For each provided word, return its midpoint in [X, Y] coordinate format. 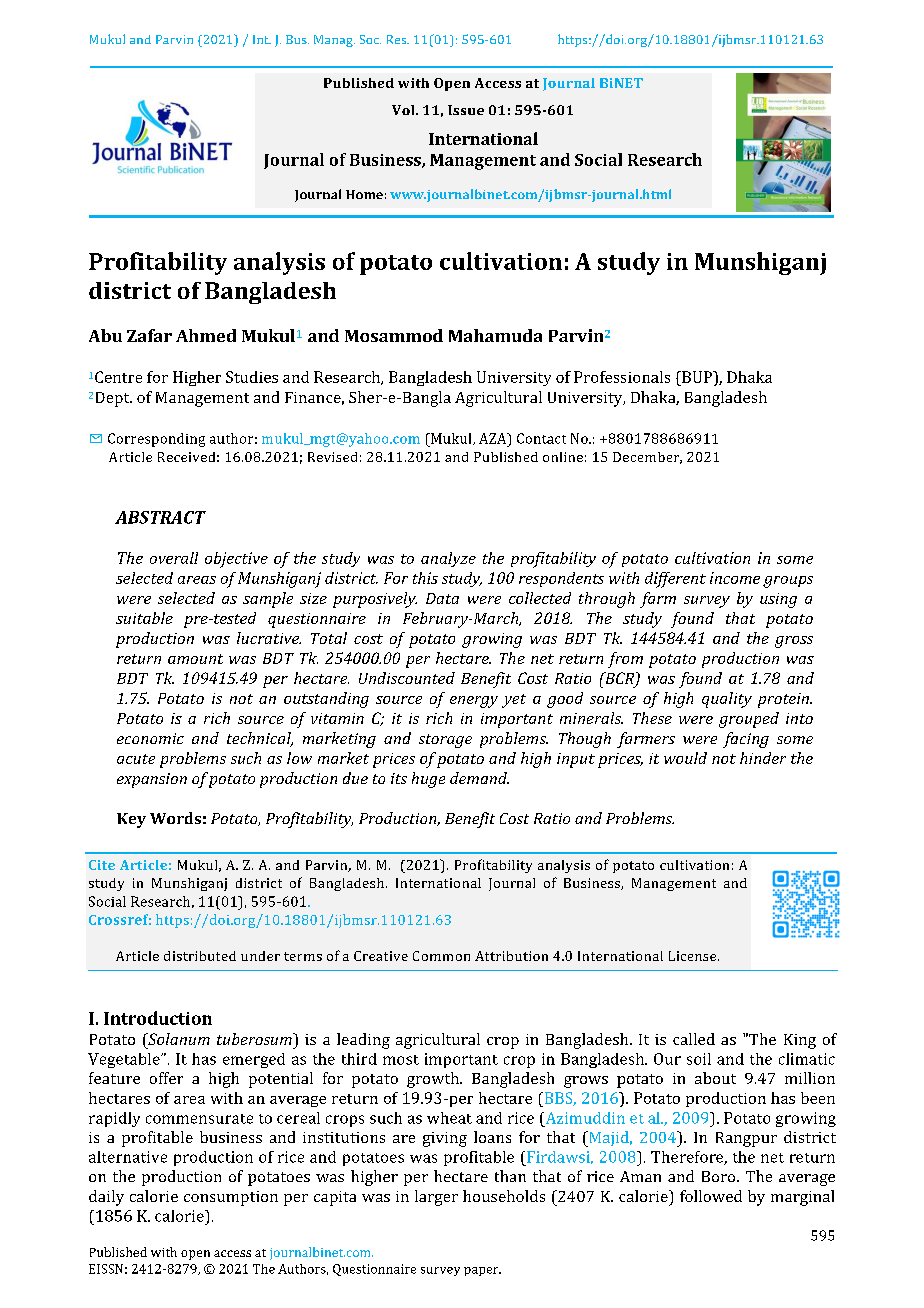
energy [474, 702]
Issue [466, 110]
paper [482, 1271]
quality [727, 700]
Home [364, 194]
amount [195, 659]
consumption [231, 1198]
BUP [697, 377]
